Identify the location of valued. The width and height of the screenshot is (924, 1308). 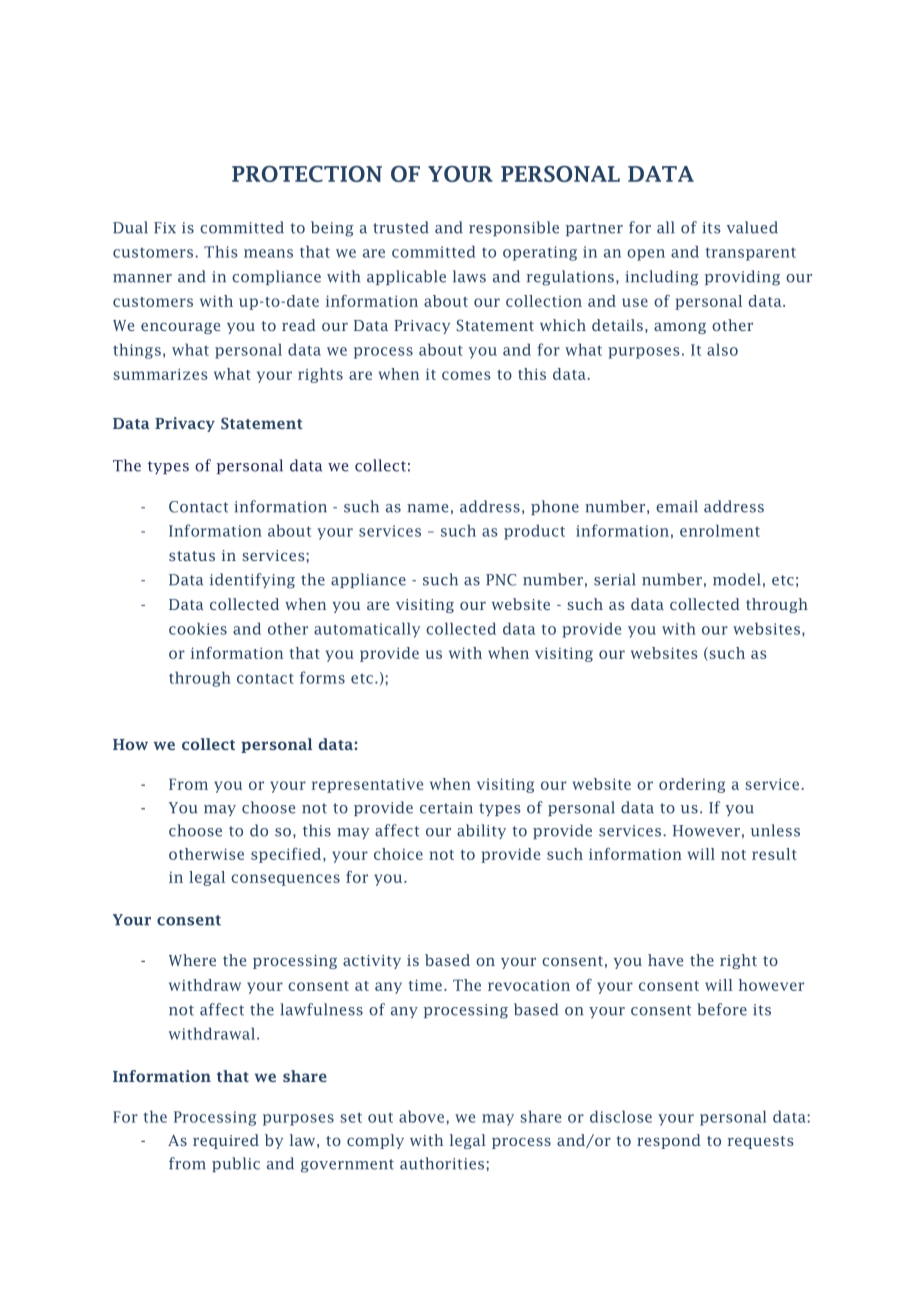
(752, 227).
